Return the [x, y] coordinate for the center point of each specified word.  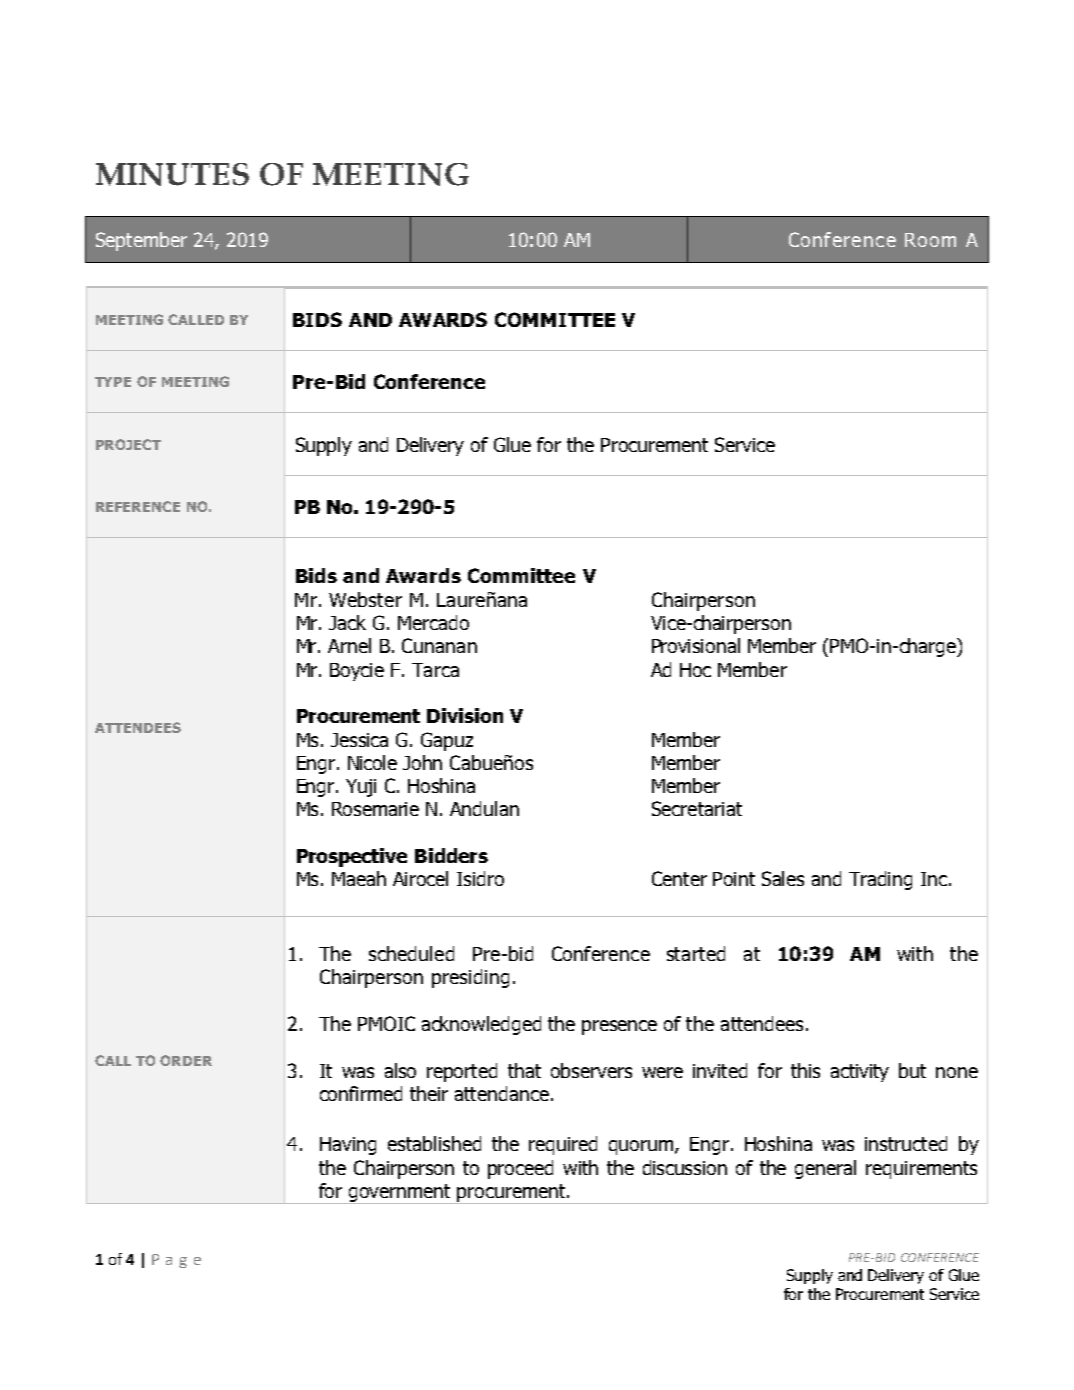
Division [465, 715]
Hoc [695, 670]
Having [348, 1146]
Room [930, 240]
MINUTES [172, 174]
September [141, 241]
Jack [347, 622]
